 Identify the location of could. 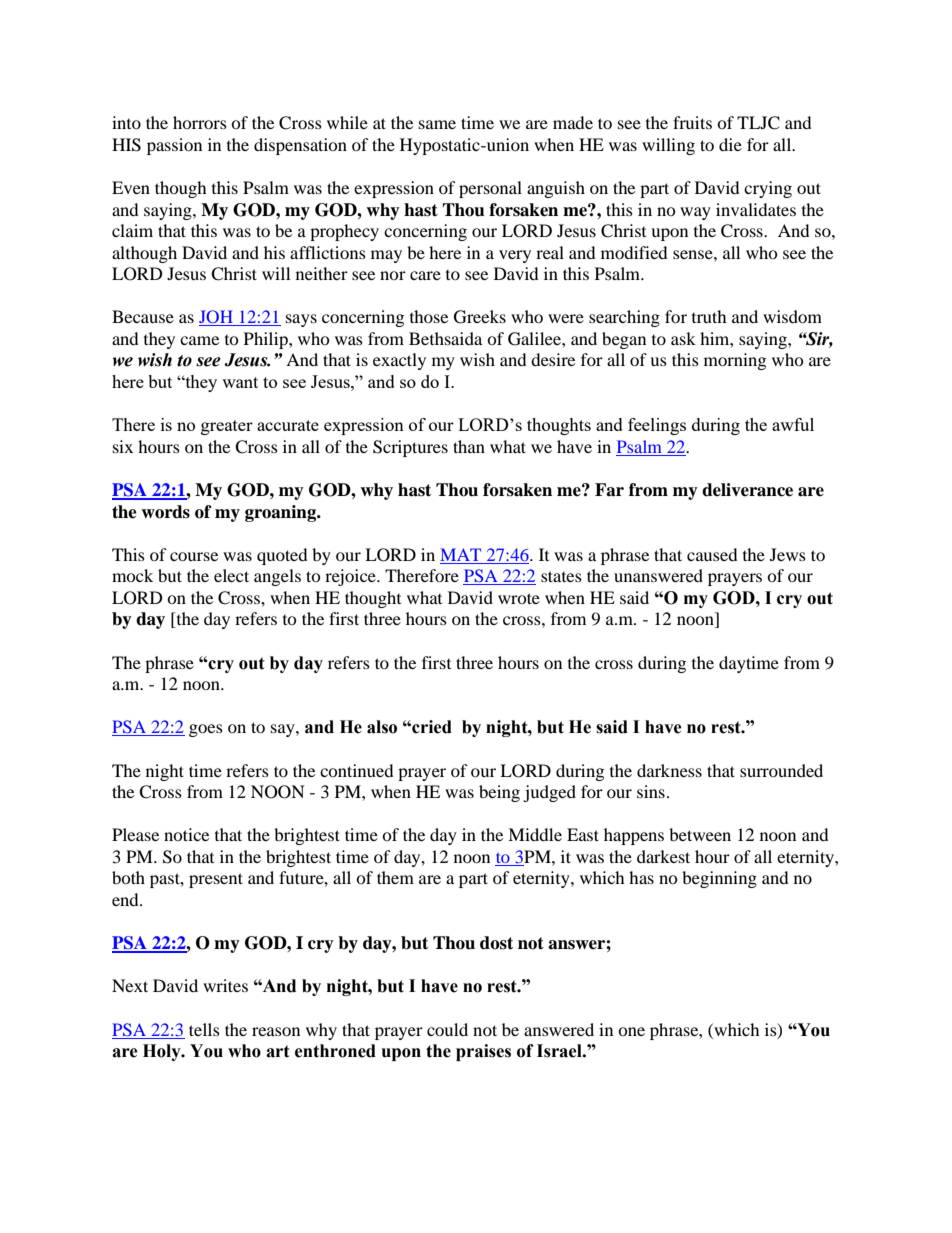
(447, 1029).
